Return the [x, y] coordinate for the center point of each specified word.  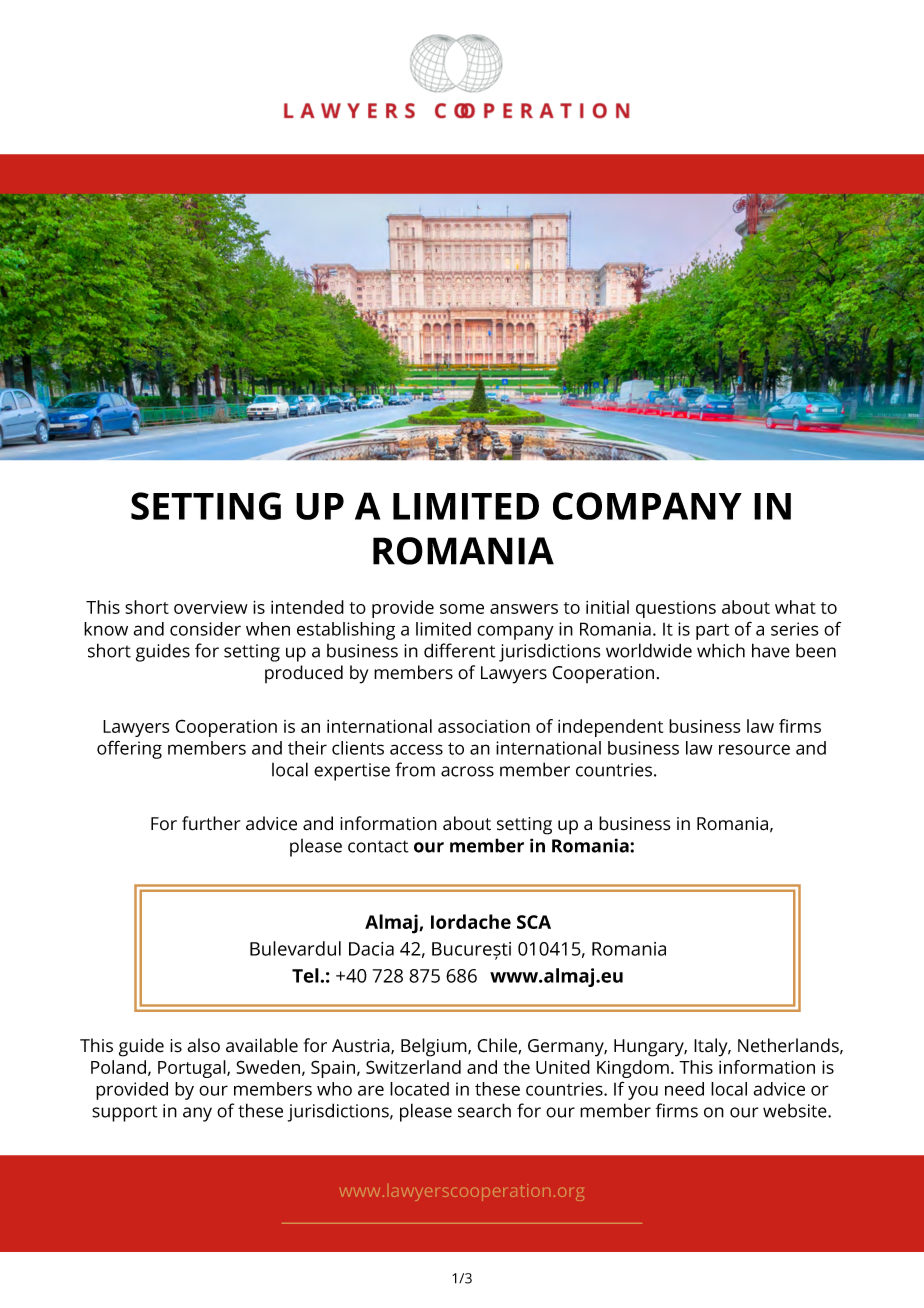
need [684, 1089]
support [125, 1113]
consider [205, 629]
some [462, 609]
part [712, 632]
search [484, 1110]
